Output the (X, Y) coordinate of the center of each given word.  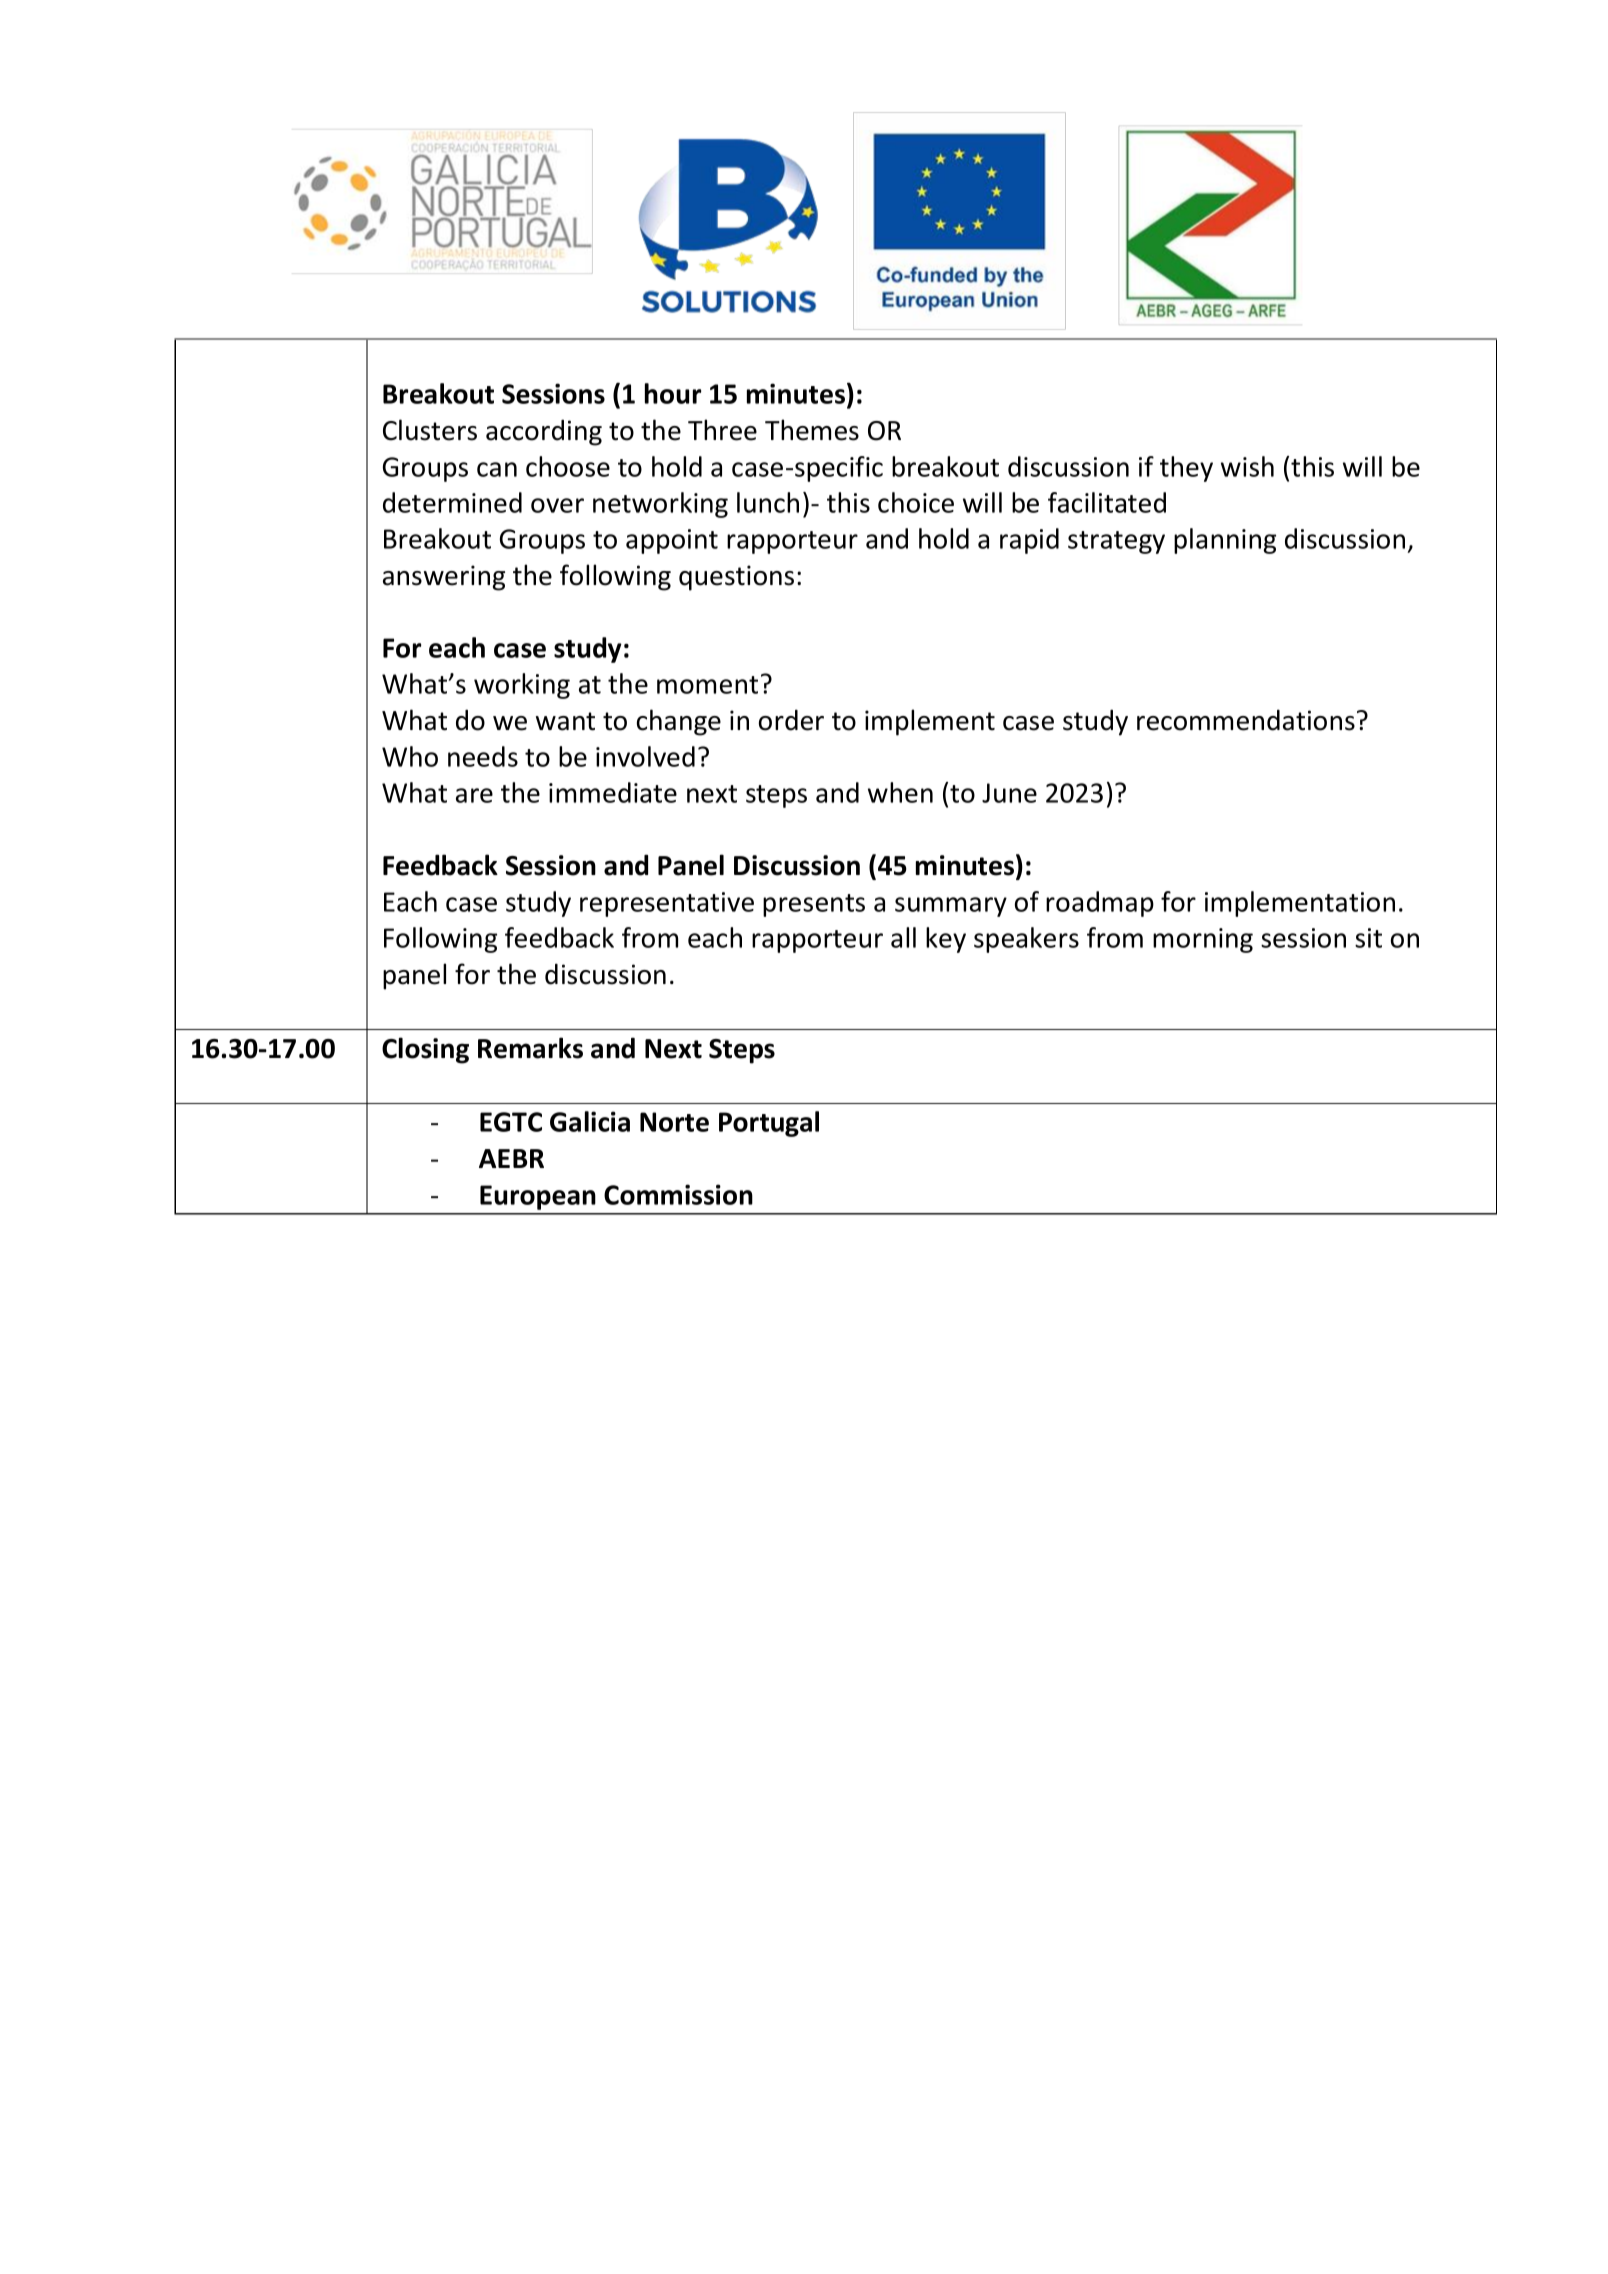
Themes (812, 430)
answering (444, 578)
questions (736, 578)
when (900, 792)
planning (1225, 541)
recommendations (1246, 720)
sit (1368, 938)
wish (1247, 466)
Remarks (530, 1048)
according (544, 432)
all (903, 937)
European (538, 1197)
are (474, 795)
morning (1203, 940)
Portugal (769, 1124)
